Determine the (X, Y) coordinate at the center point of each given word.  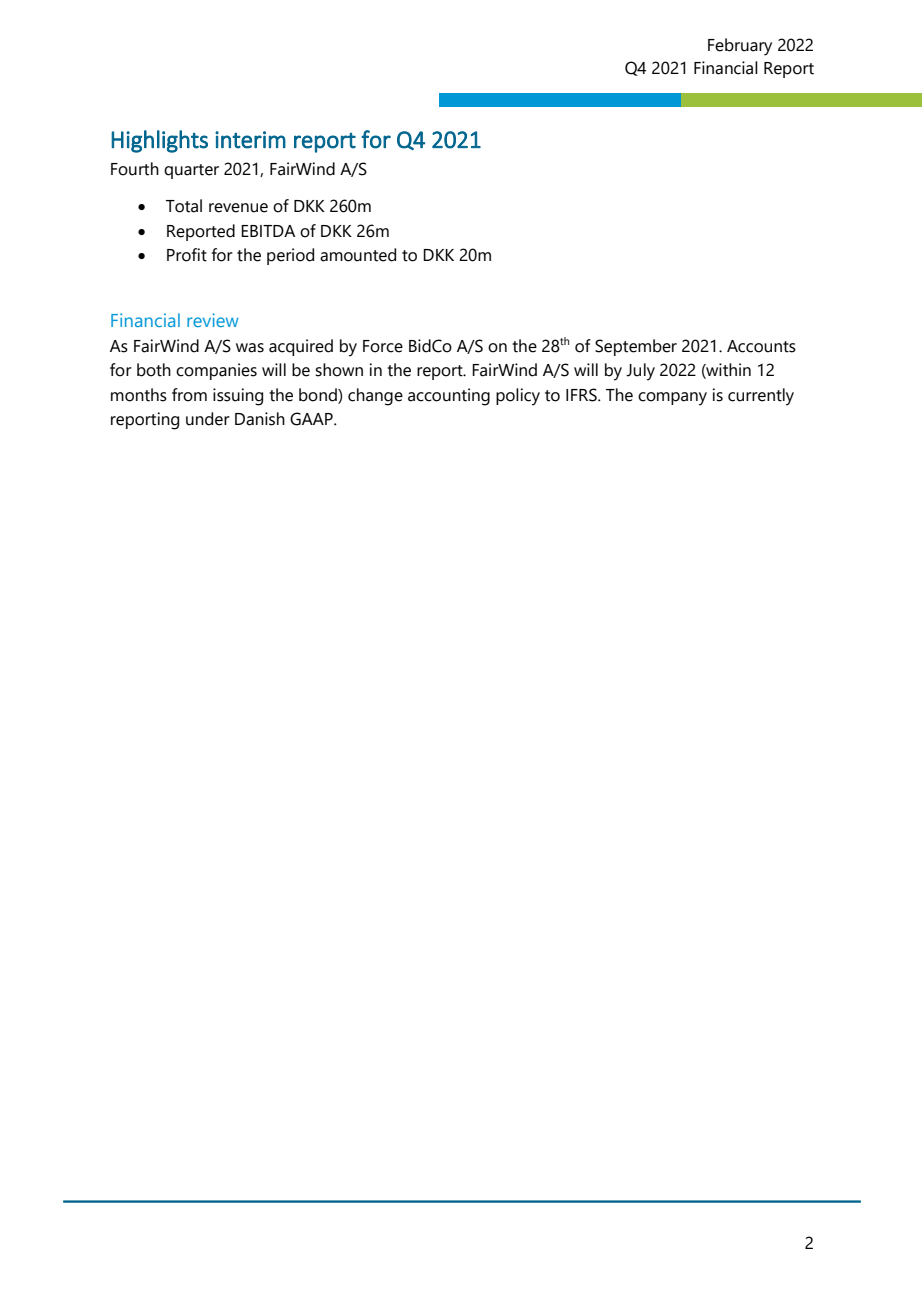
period (290, 256)
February (740, 47)
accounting (449, 397)
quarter (191, 171)
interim (250, 140)
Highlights (159, 141)
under (208, 419)
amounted (358, 255)
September (636, 347)
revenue (238, 208)
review (213, 320)
